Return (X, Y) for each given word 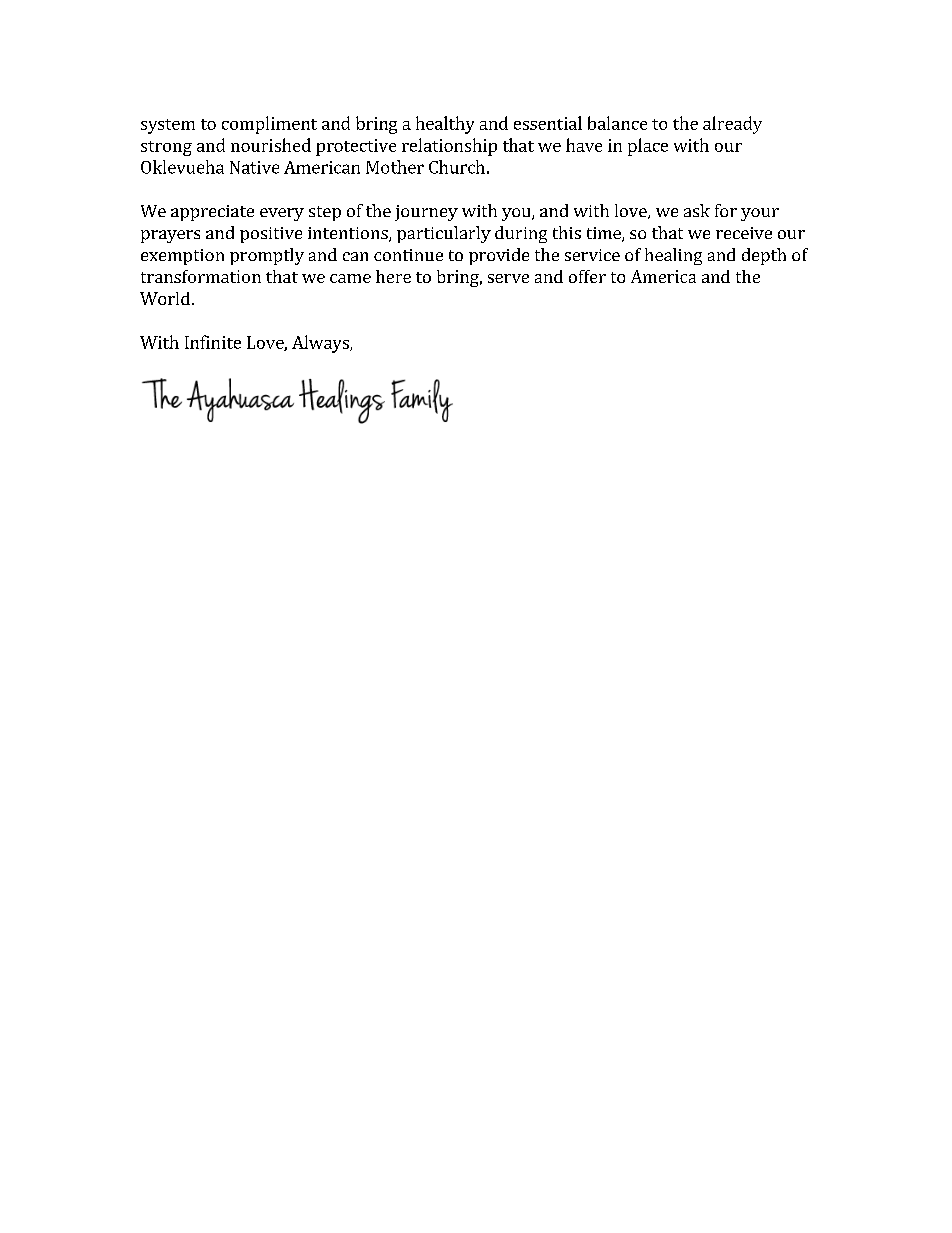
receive (744, 233)
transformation (201, 276)
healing (673, 256)
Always (321, 344)
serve (508, 278)
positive (271, 235)
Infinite (213, 342)
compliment (269, 125)
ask (697, 210)
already (732, 125)
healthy (445, 125)
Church (457, 167)
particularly (444, 234)
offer (587, 276)
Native (254, 167)
